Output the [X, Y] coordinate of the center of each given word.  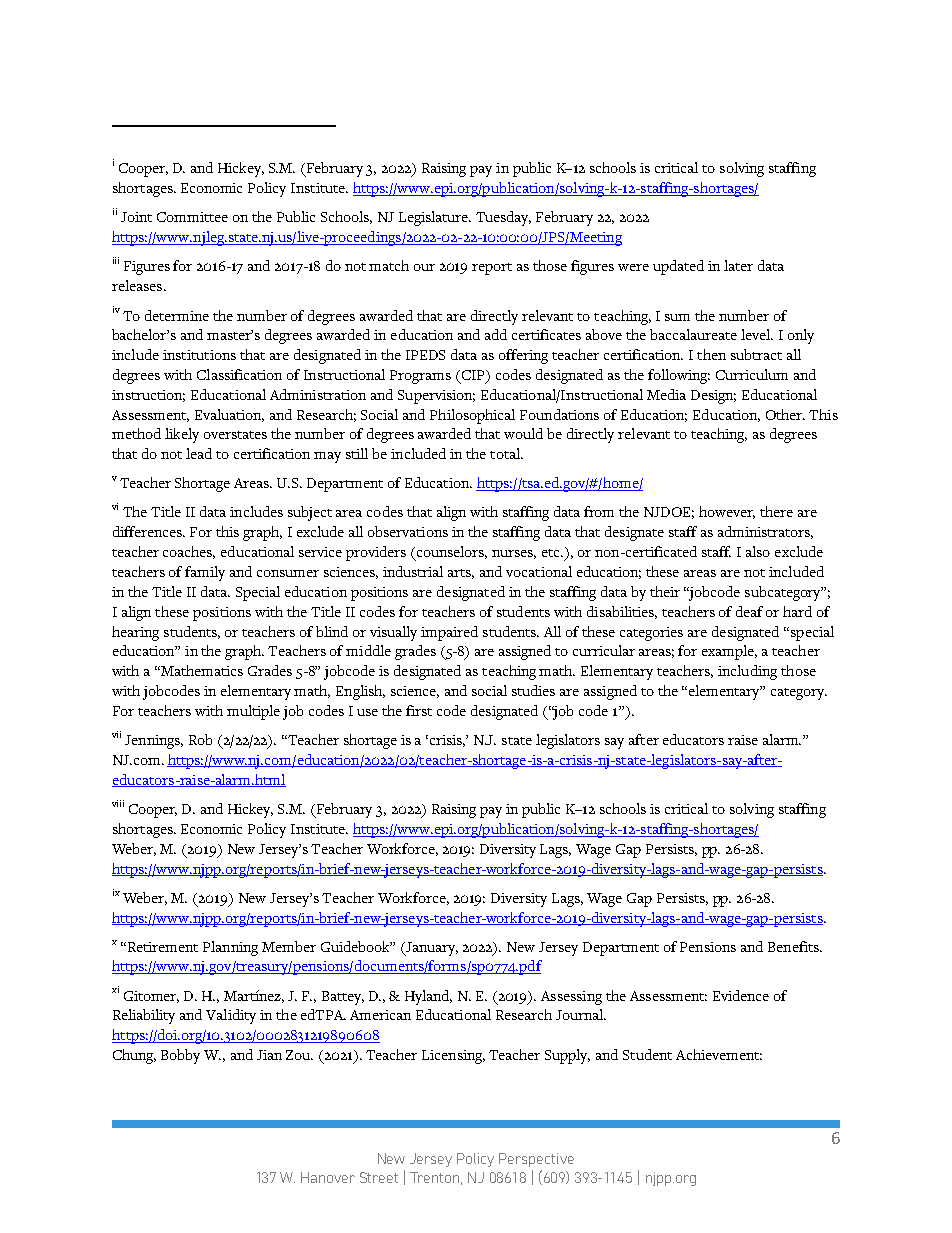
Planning [230, 948]
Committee [192, 217]
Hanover [328, 1177]
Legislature [435, 218]
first [419, 710]
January [431, 949]
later [738, 265]
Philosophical [472, 416]
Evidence [741, 995]
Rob [200, 739]
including [747, 672]
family [205, 573]
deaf [749, 611]
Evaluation [229, 415]
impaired [449, 633]
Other [785, 414]
